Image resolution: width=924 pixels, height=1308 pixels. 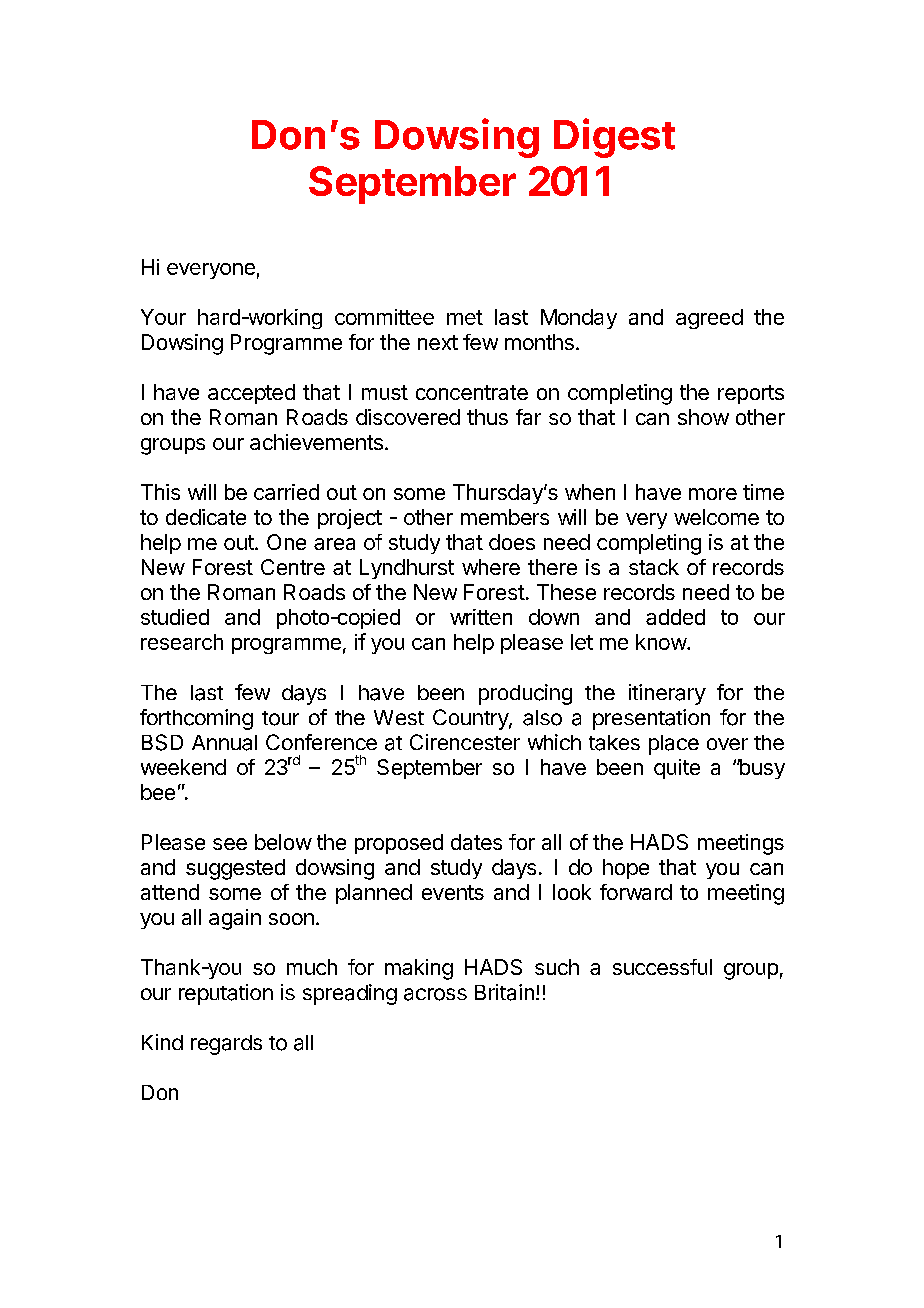 What do you see at coordinates (677, 769) in the screenshot?
I see `quite` at bounding box center [677, 769].
